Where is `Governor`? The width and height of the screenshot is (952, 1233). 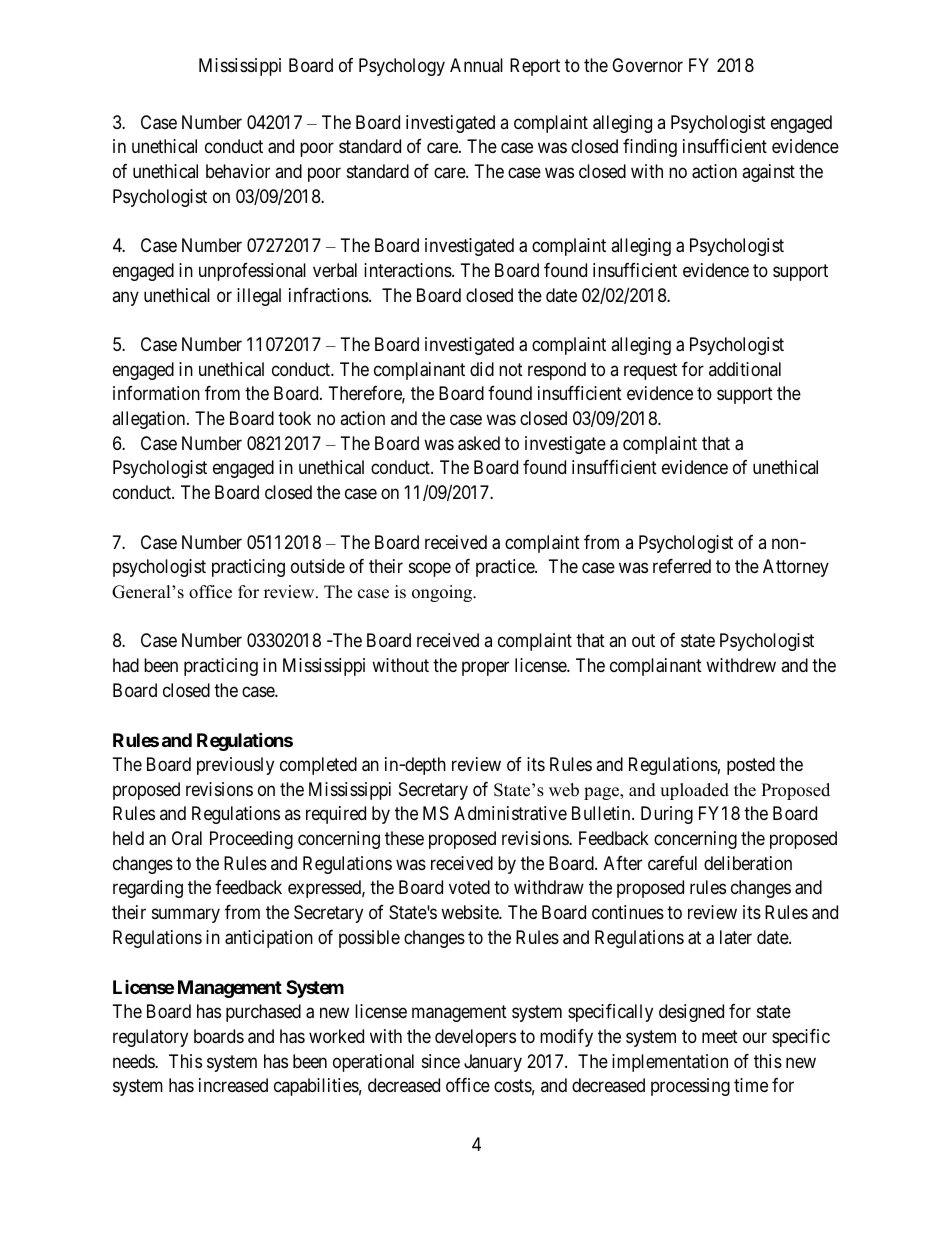 Governor is located at coordinates (647, 65).
